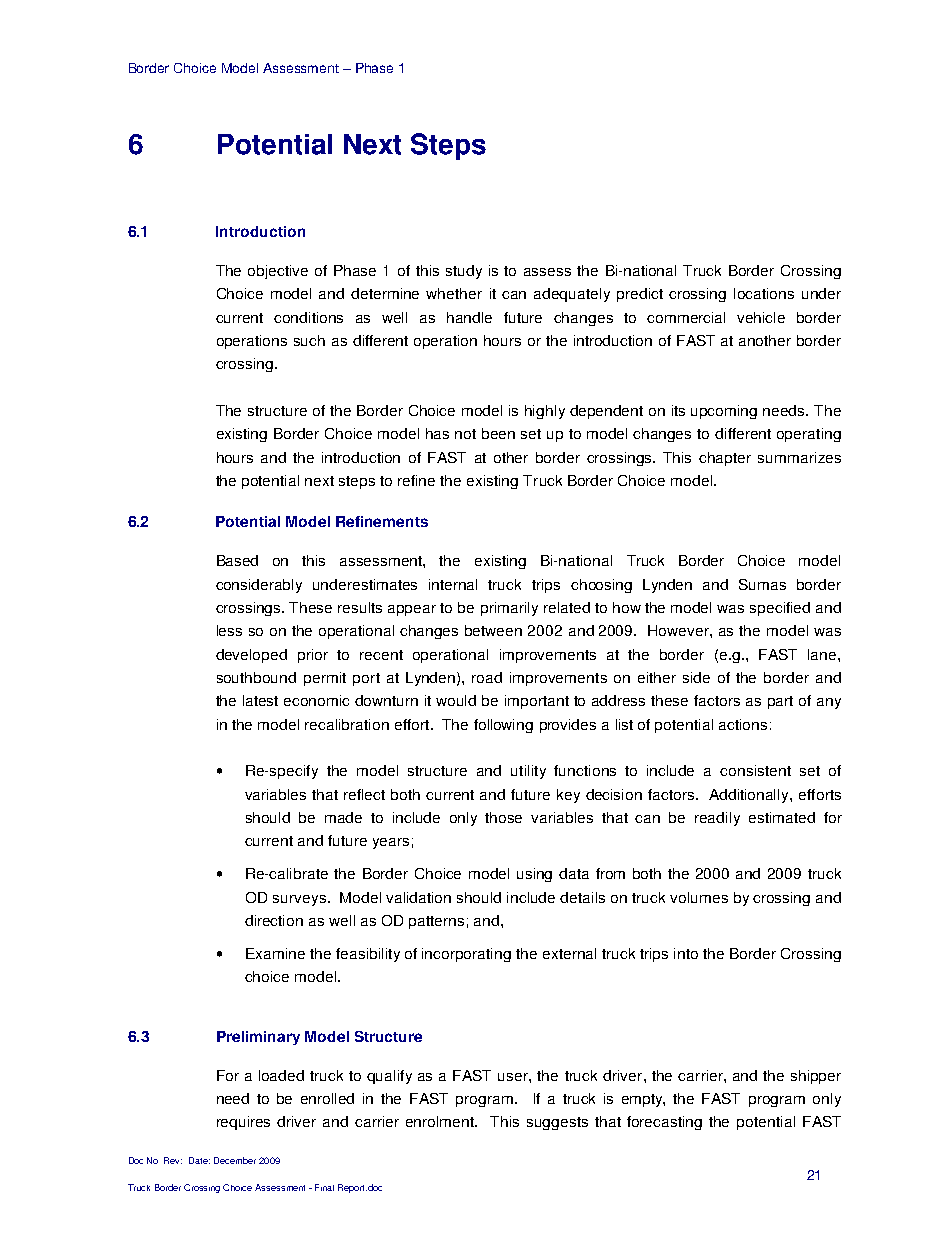 The image size is (952, 1233). I want to click on locations, so click(764, 293).
